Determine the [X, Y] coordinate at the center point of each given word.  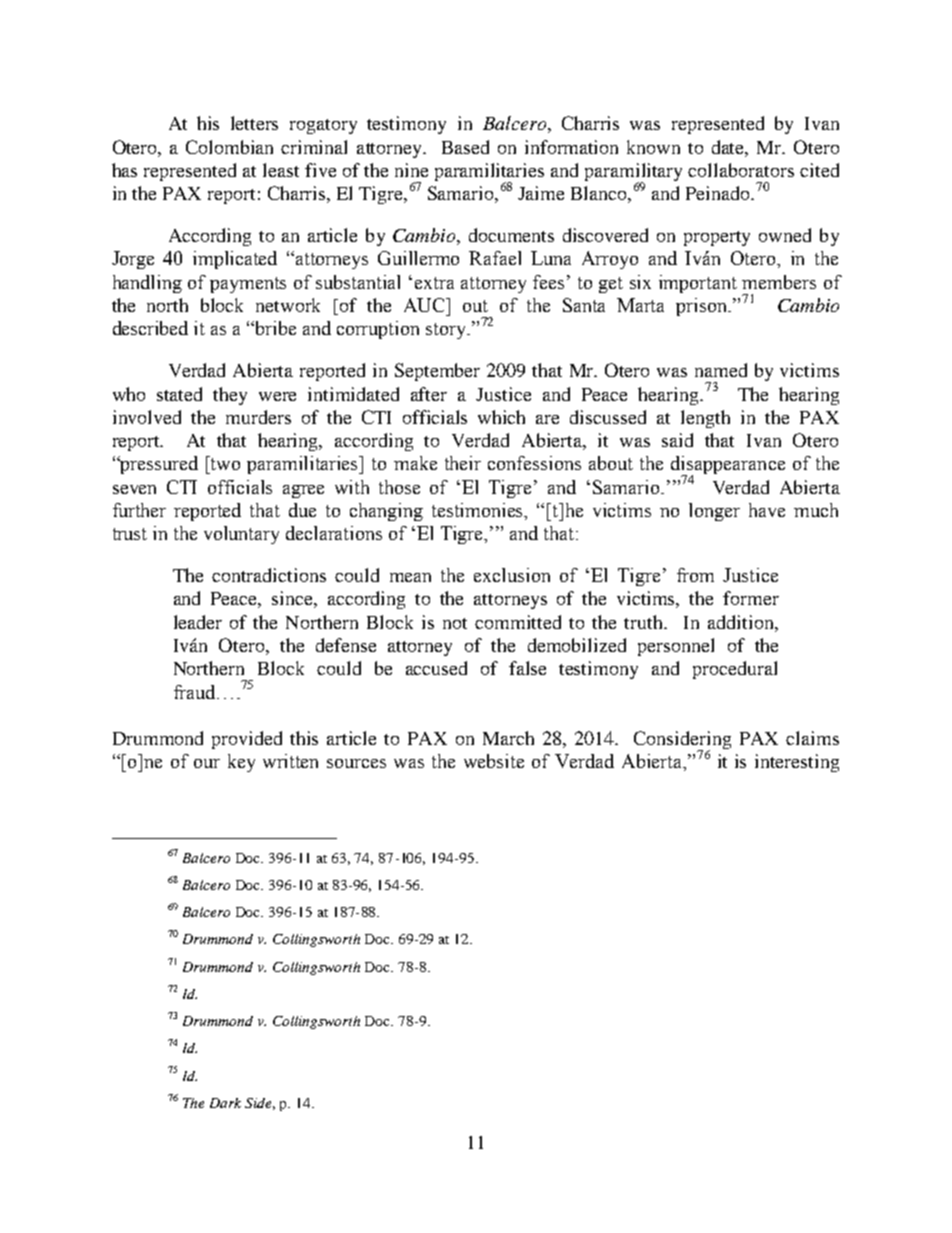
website [494, 761]
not [455, 623]
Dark [225, 1103]
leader [198, 622]
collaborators [741, 170]
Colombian [229, 147]
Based [465, 147]
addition [742, 622]
